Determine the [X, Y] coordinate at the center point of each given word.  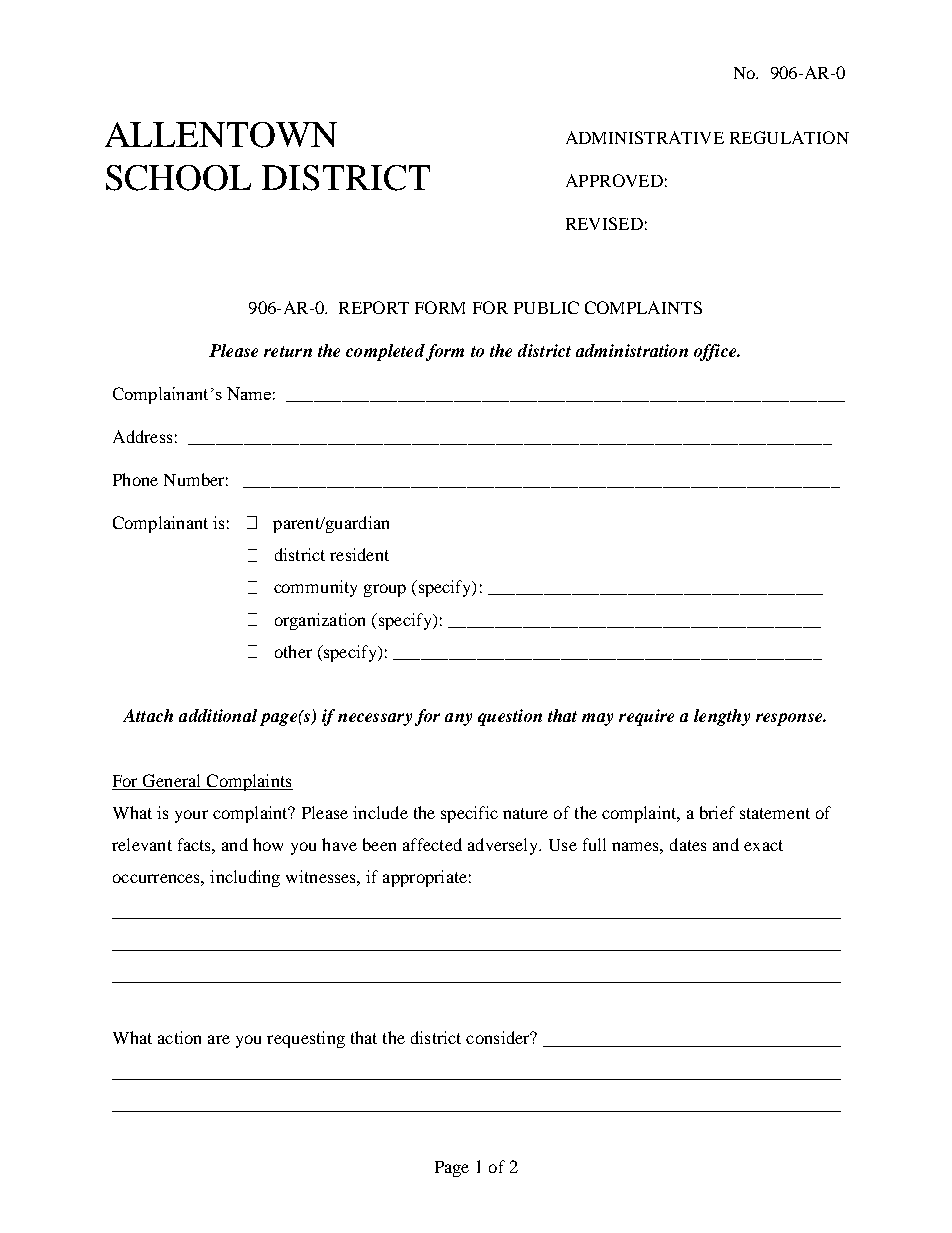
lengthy [722, 717]
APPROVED [614, 180]
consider [499, 1037]
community [315, 588]
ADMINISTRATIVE [645, 137]
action [179, 1037]
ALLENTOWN [221, 135]
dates [688, 844]
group [385, 590]
